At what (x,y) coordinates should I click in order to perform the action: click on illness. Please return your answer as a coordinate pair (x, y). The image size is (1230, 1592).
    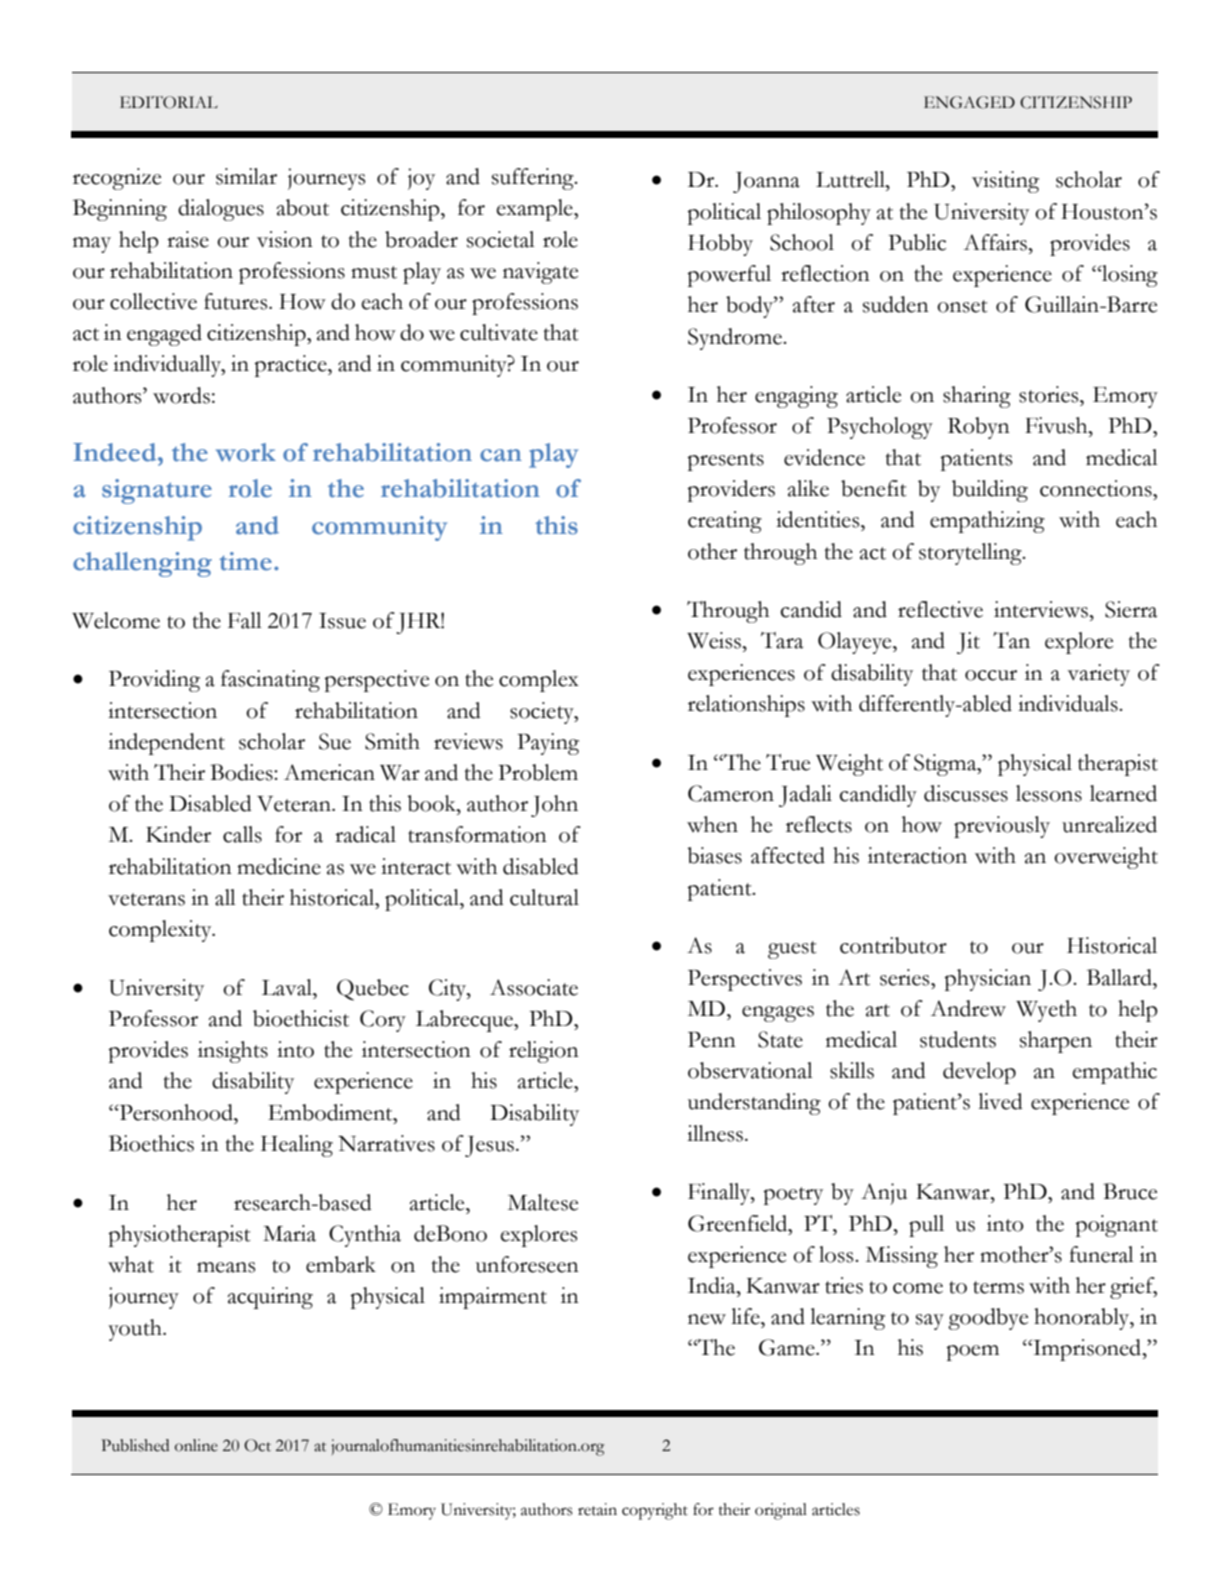
    Looking at the image, I should click on (716, 1133).
